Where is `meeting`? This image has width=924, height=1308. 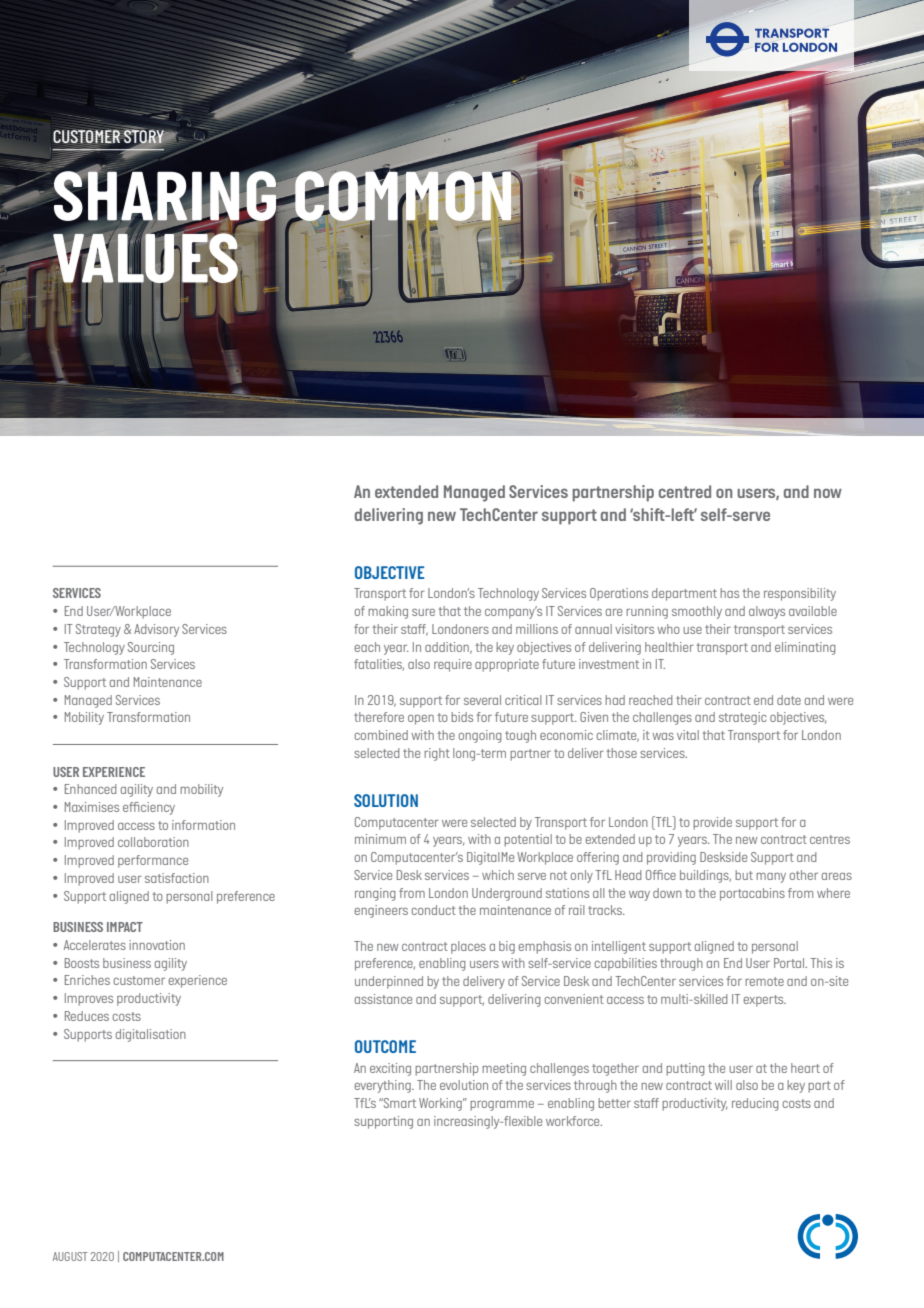 meeting is located at coordinates (504, 1069).
